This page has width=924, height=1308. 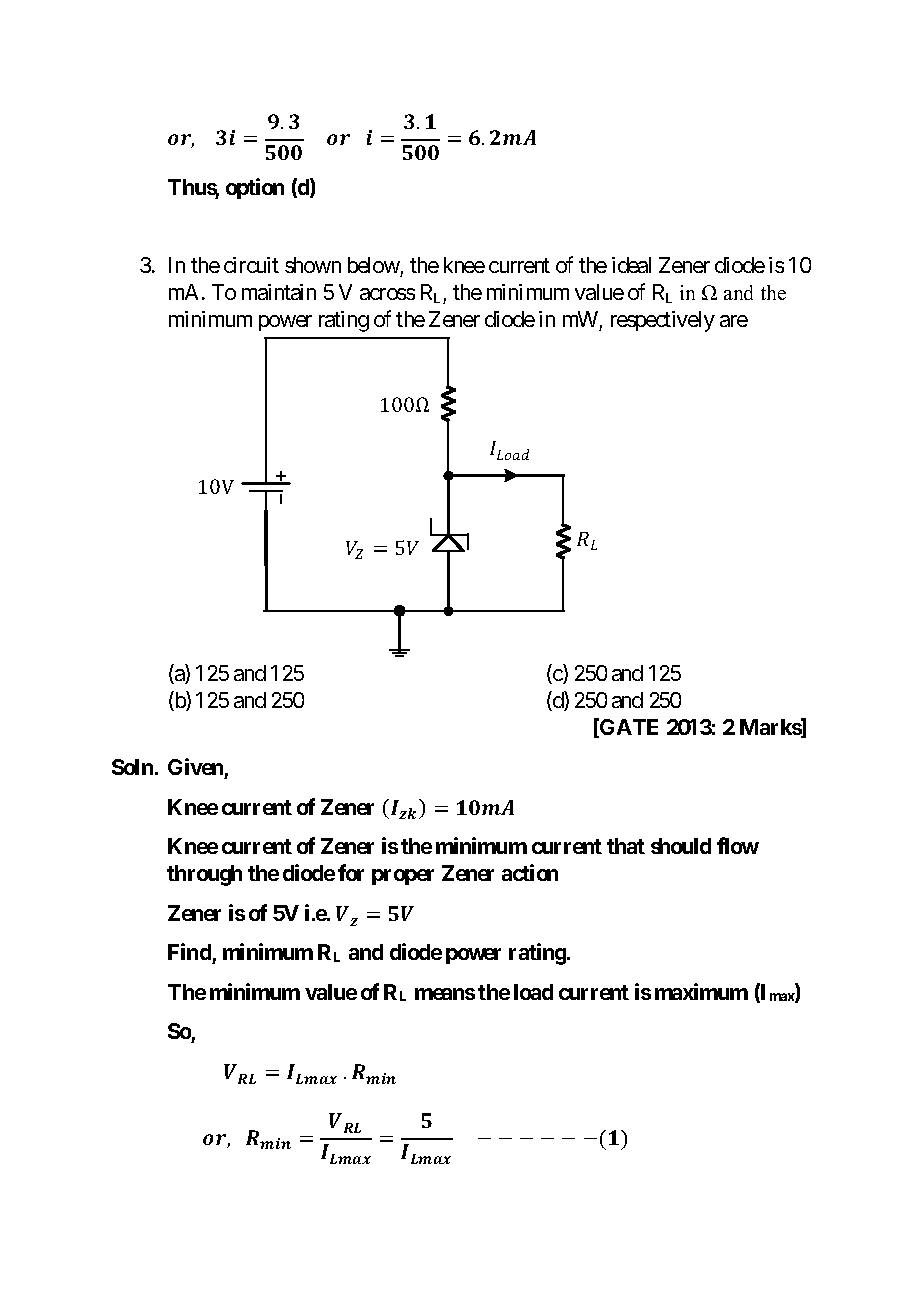 I want to click on proper, so click(x=403, y=877).
